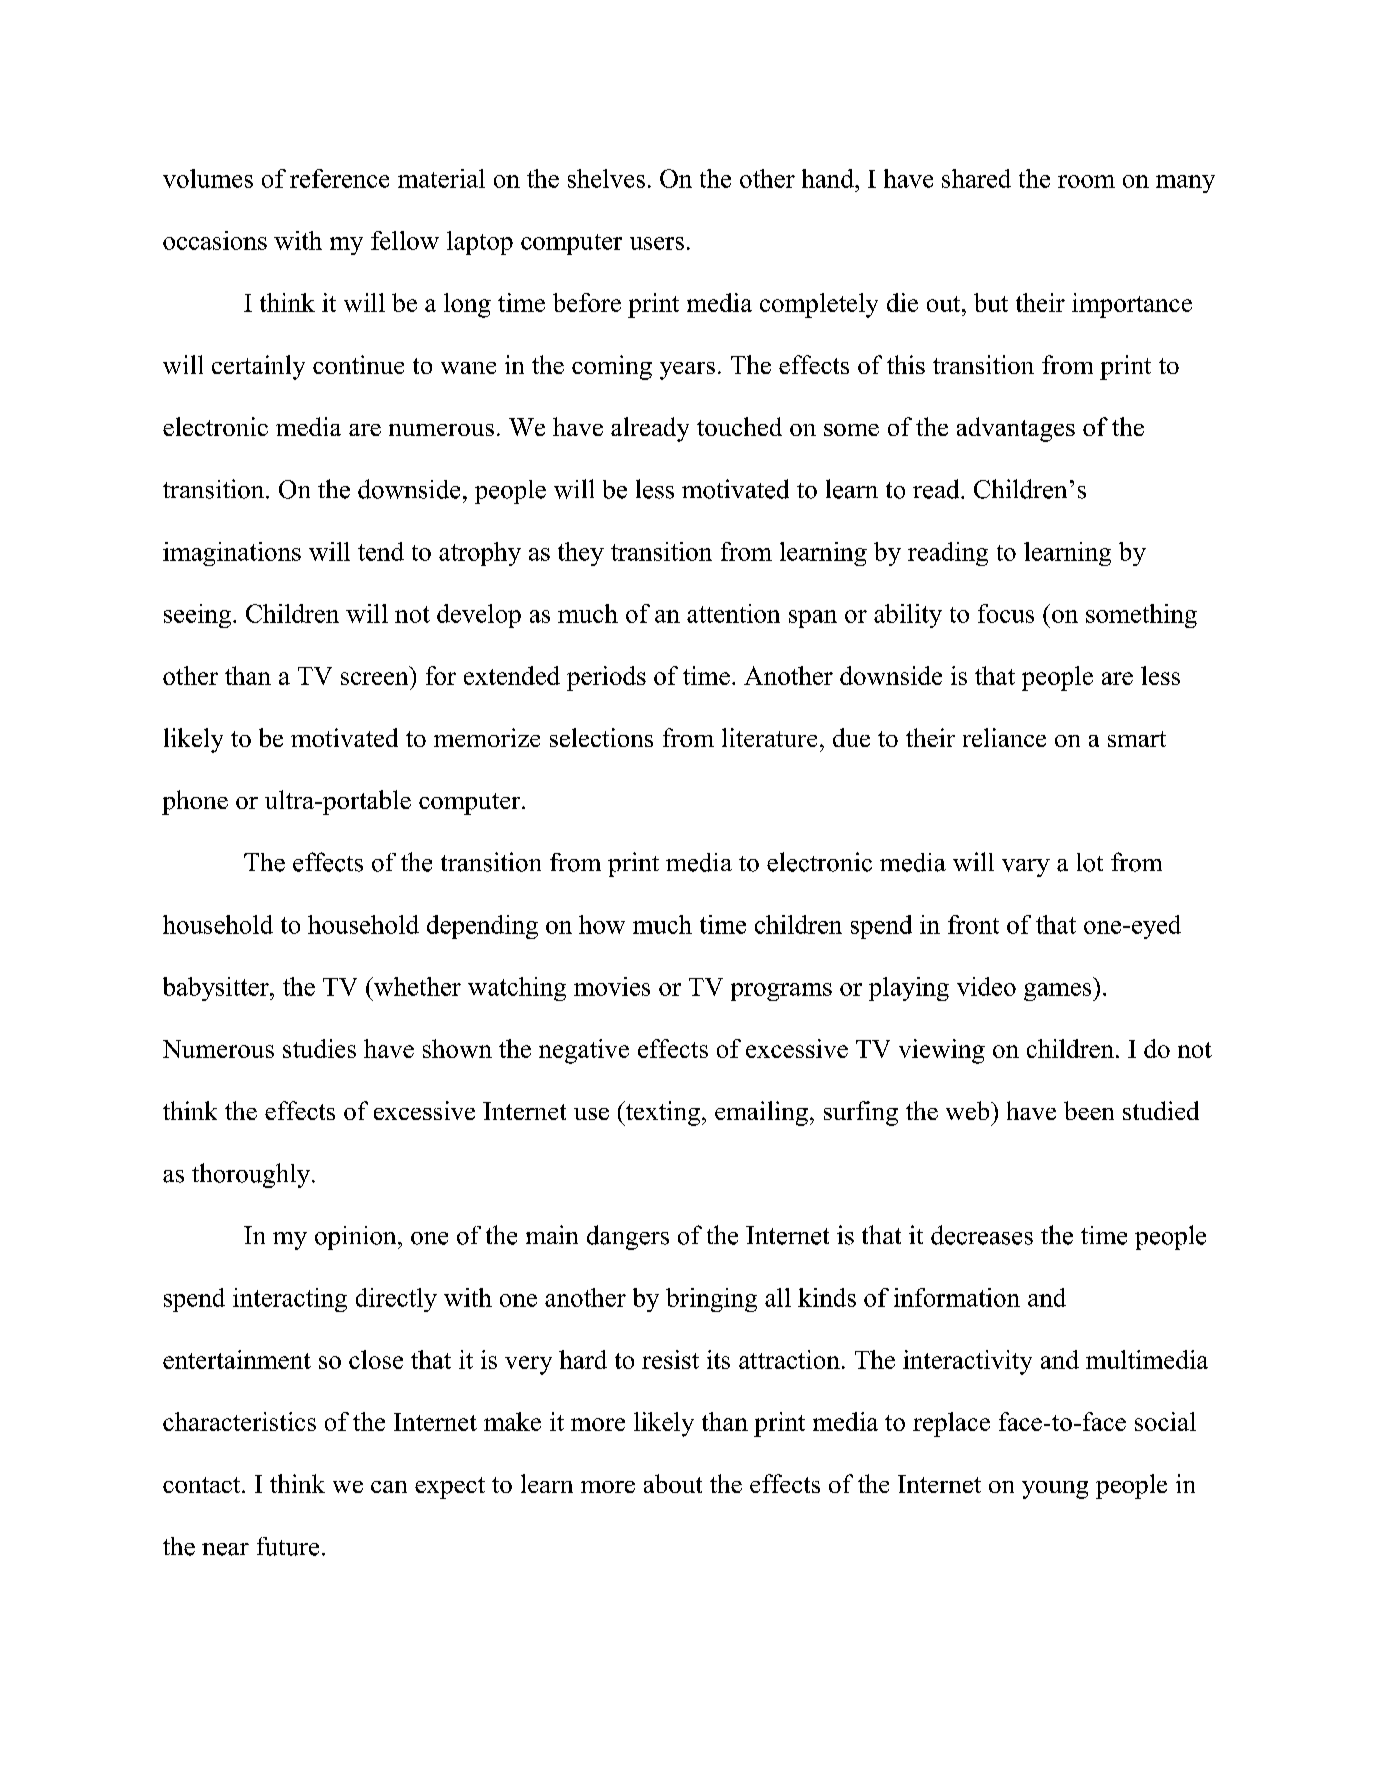 The image size is (1379, 1784). Describe the element at coordinates (657, 243) in the document. I see `users` at that location.
